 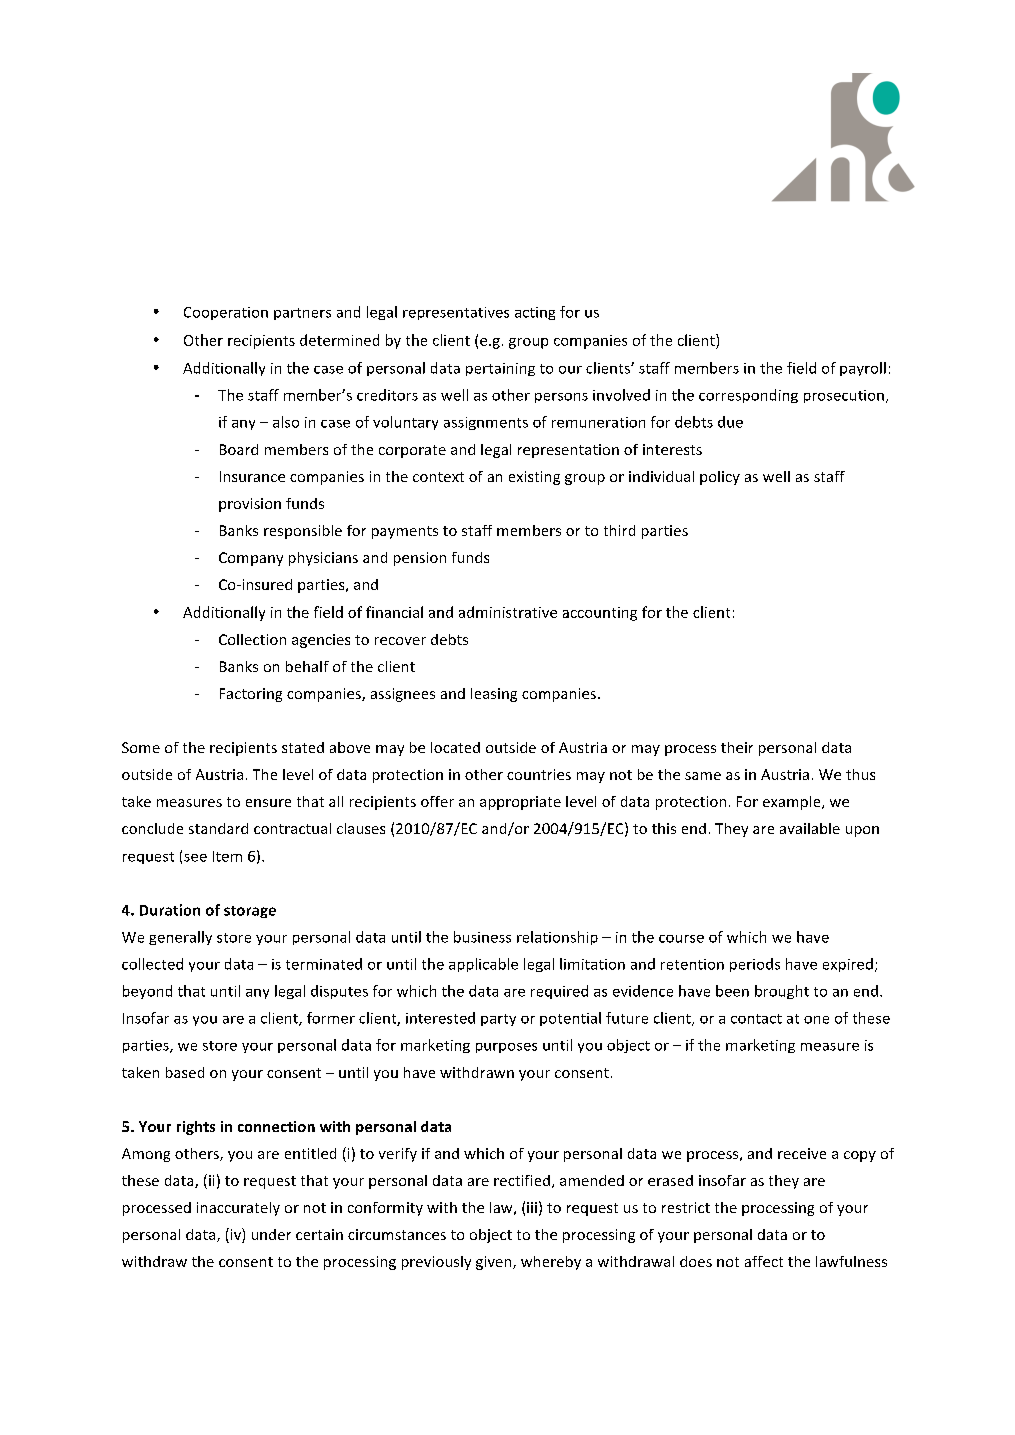 What do you see at coordinates (226, 313) in the document?
I see `Cooperation` at bounding box center [226, 313].
